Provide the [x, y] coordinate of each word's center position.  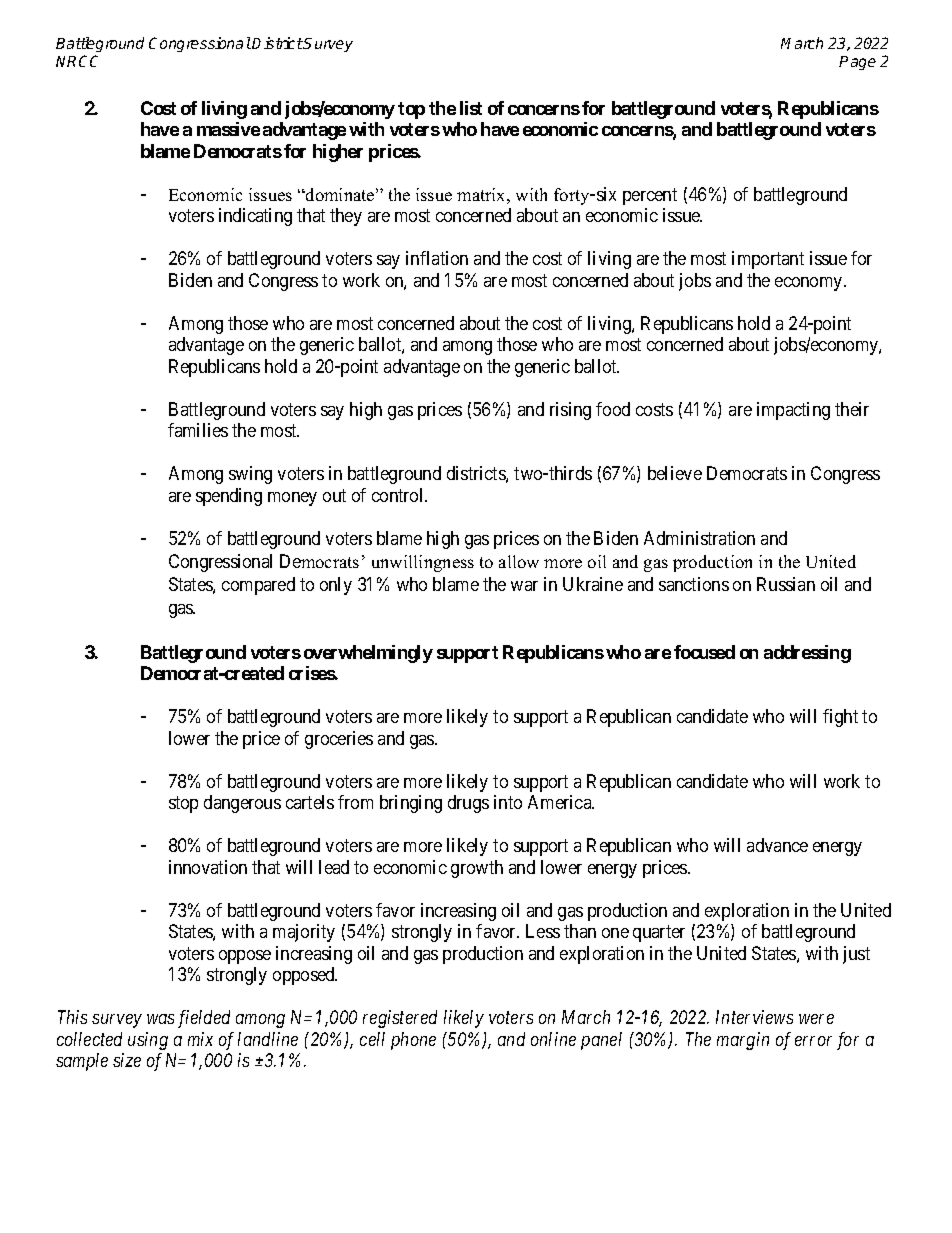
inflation [437, 258]
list [471, 108]
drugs [468, 804]
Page [857, 63]
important [768, 260]
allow [519, 561]
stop [183, 804]
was [160, 1019]
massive [228, 129]
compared [258, 586]
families [198, 430]
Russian [786, 584]
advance [777, 845]
